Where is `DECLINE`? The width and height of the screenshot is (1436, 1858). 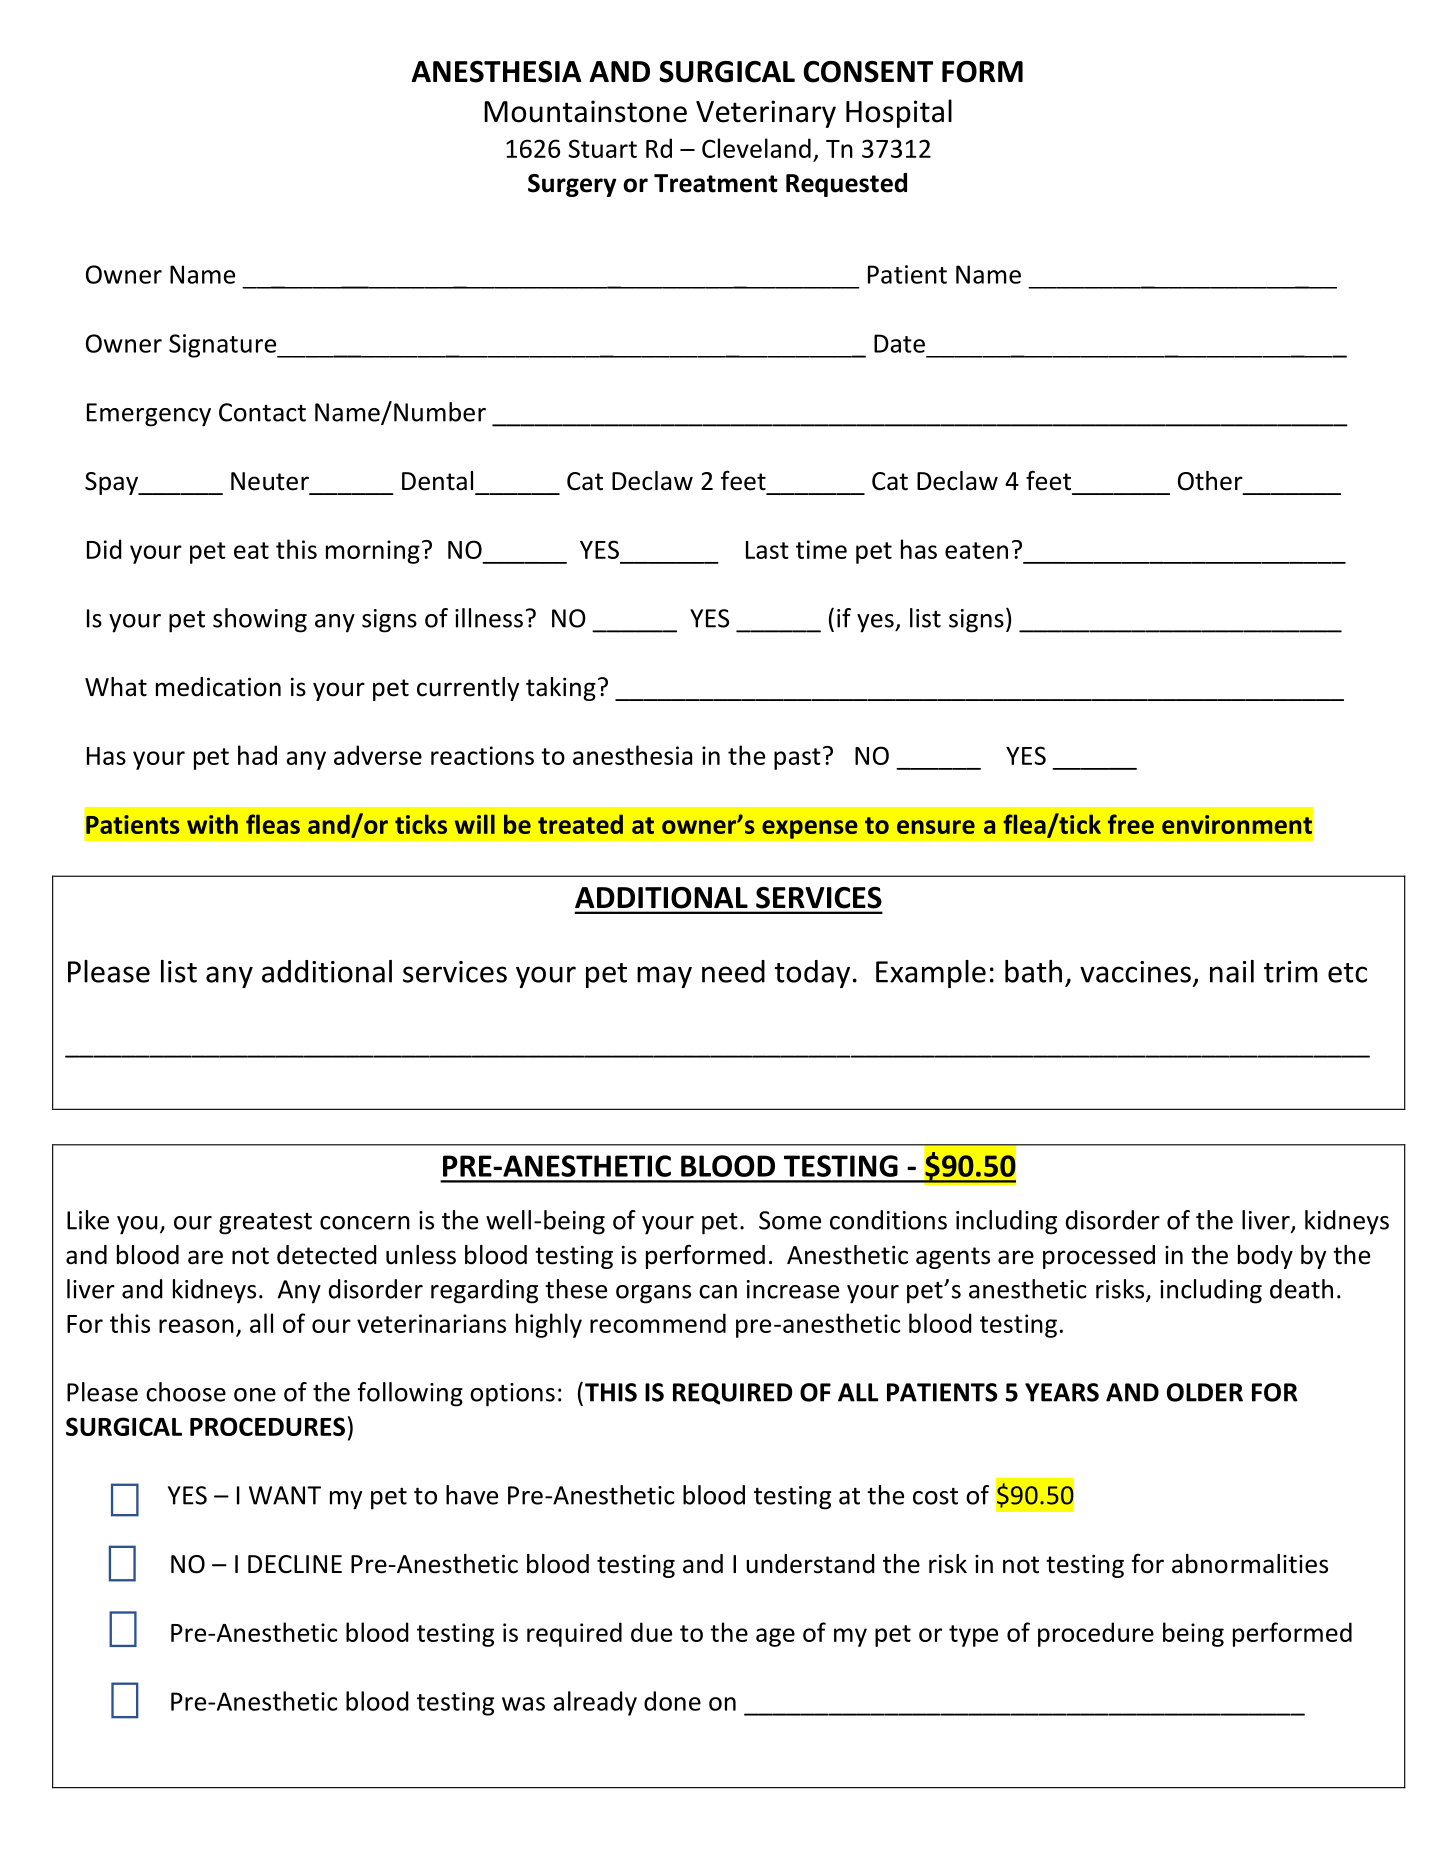
DECLINE is located at coordinates (295, 1564).
